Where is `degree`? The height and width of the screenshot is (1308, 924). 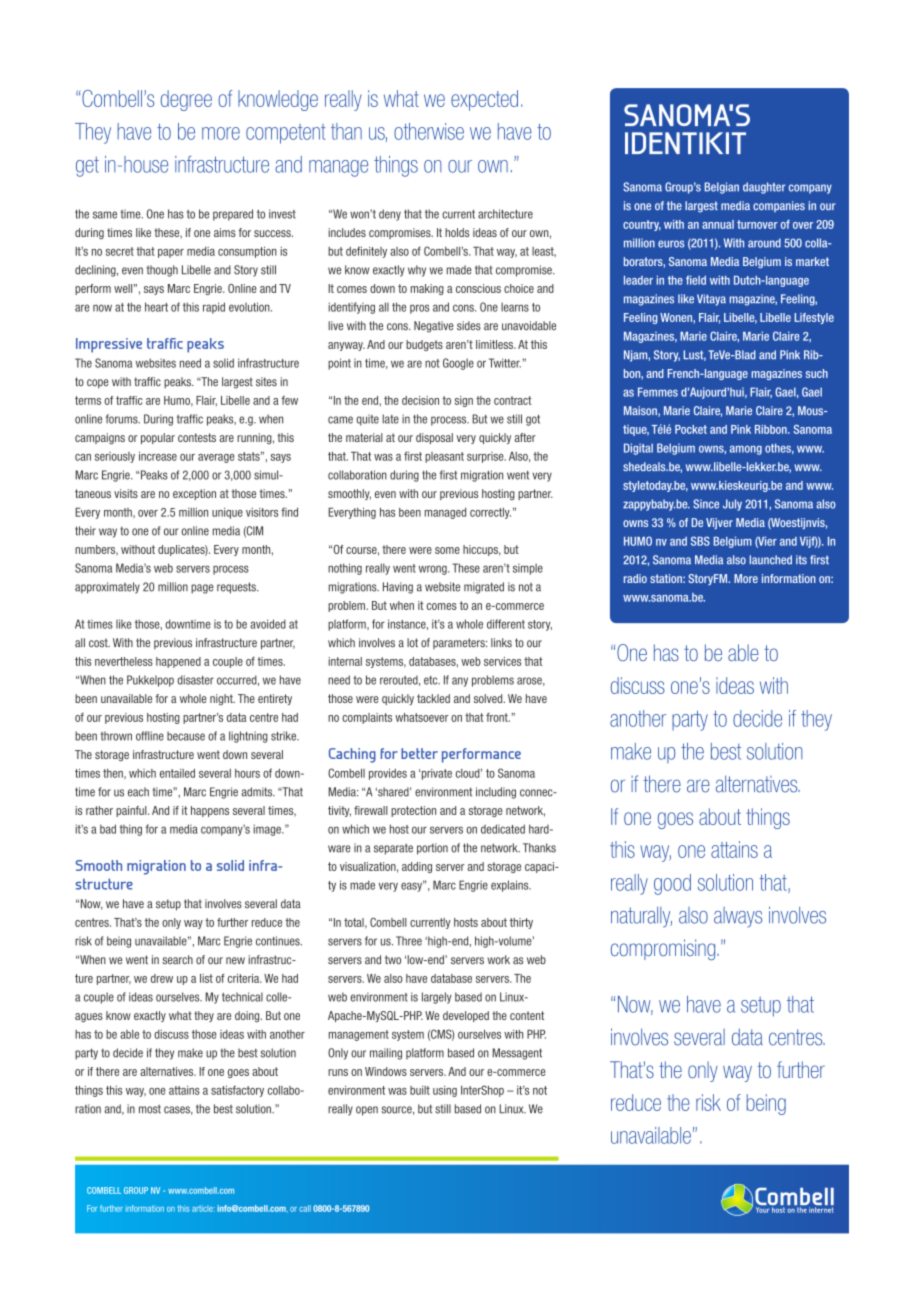 degree is located at coordinates (186, 100).
